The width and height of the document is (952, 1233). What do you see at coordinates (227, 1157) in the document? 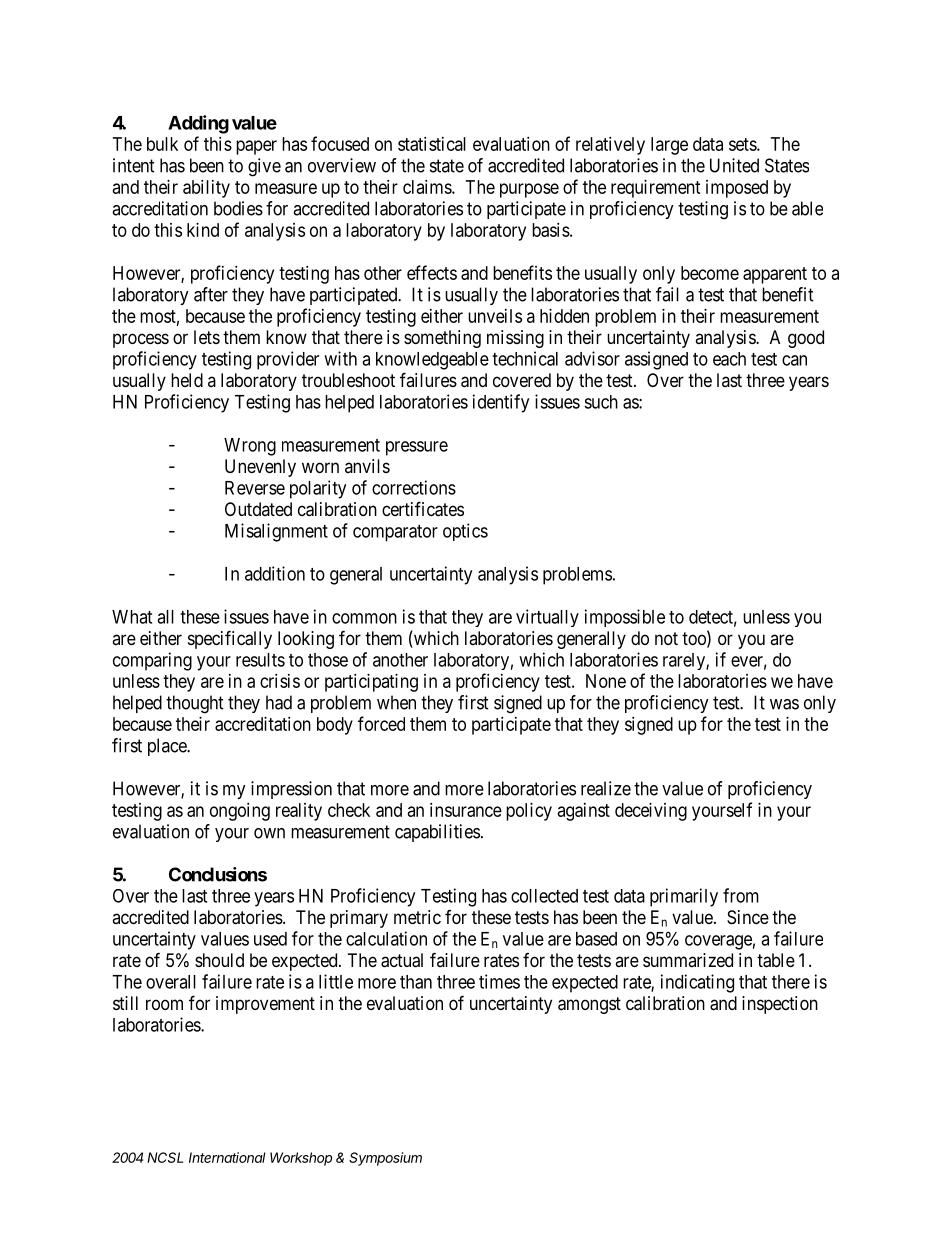
I see `International` at bounding box center [227, 1157].
